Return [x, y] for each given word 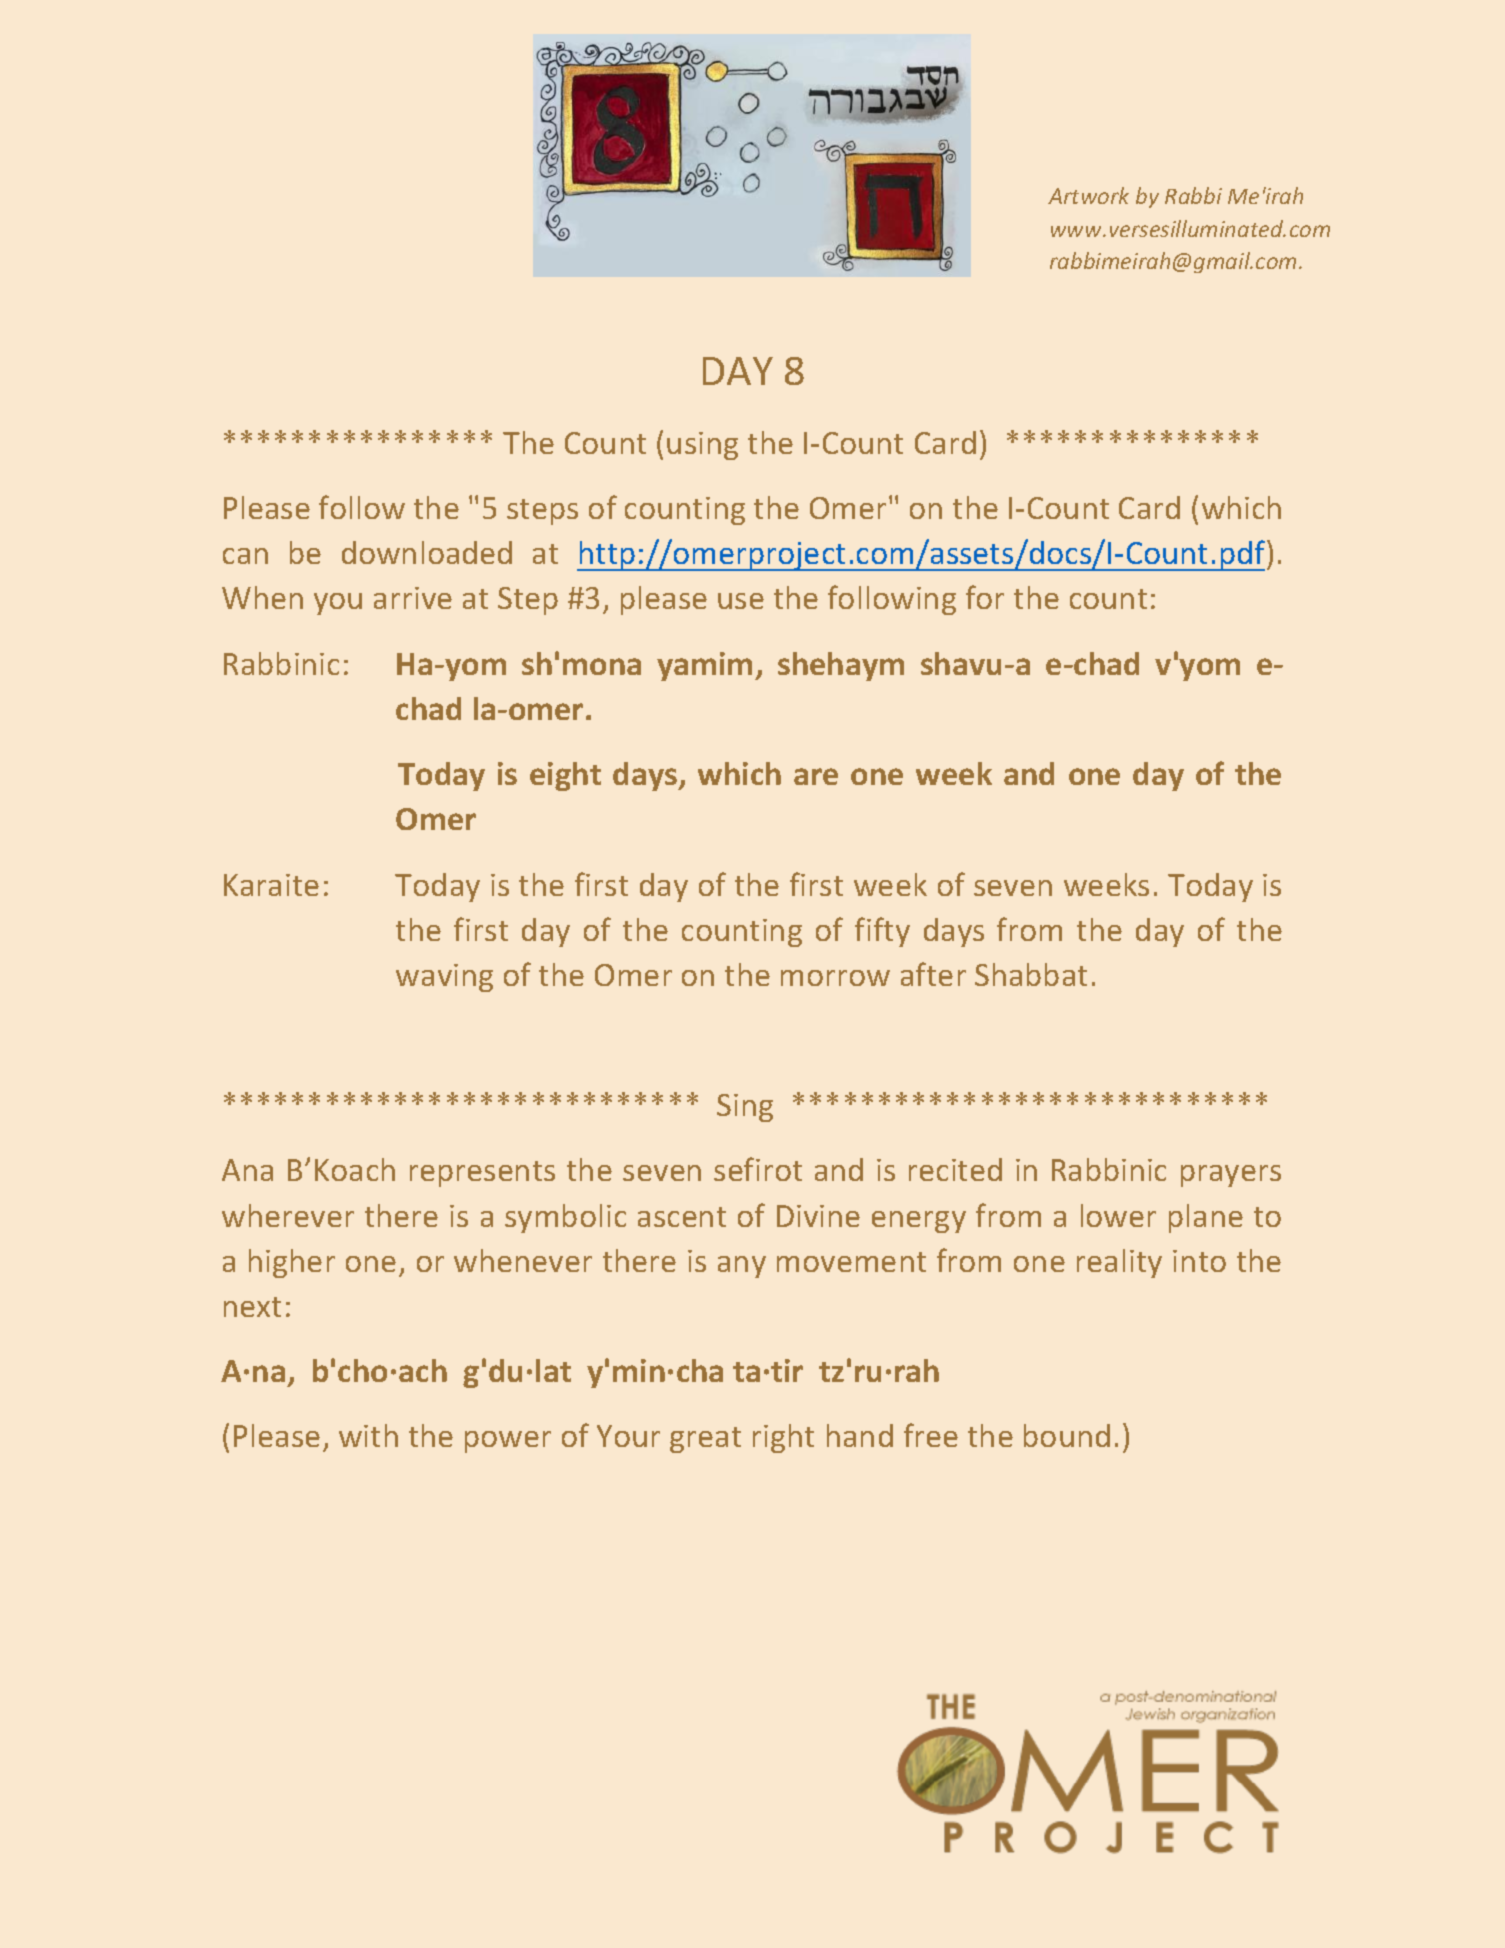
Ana [247, 1170]
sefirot [758, 1169]
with [368, 1435]
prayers [1231, 1176]
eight [565, 776]
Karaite [271, 885]
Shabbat [1031, 974]
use [741, 601]
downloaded [427, 552]
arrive [413, 598]
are [816, 776]
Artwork [1088, 195]
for [985, 597]
